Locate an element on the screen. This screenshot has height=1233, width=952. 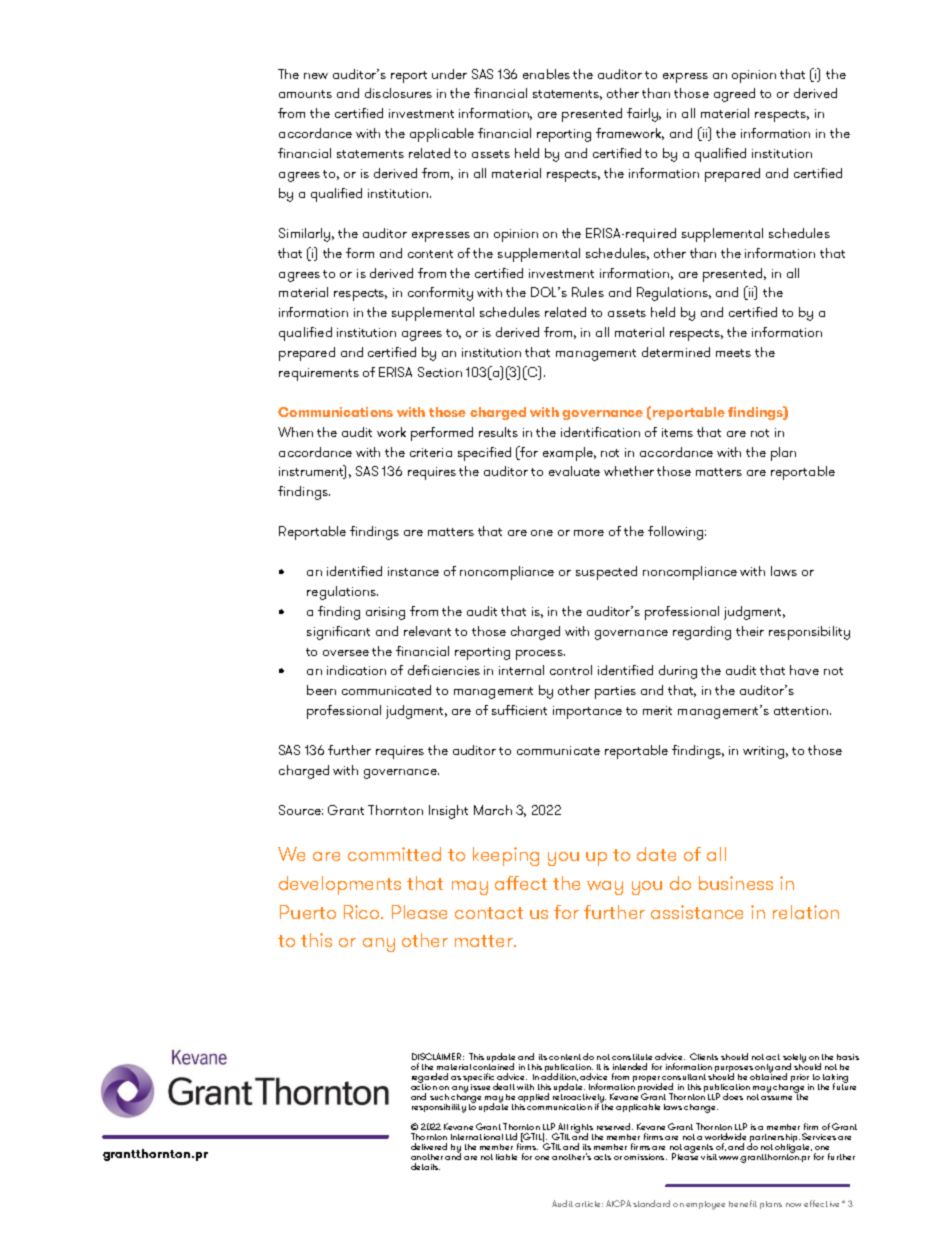
their is located at coordinates (750, 631).
